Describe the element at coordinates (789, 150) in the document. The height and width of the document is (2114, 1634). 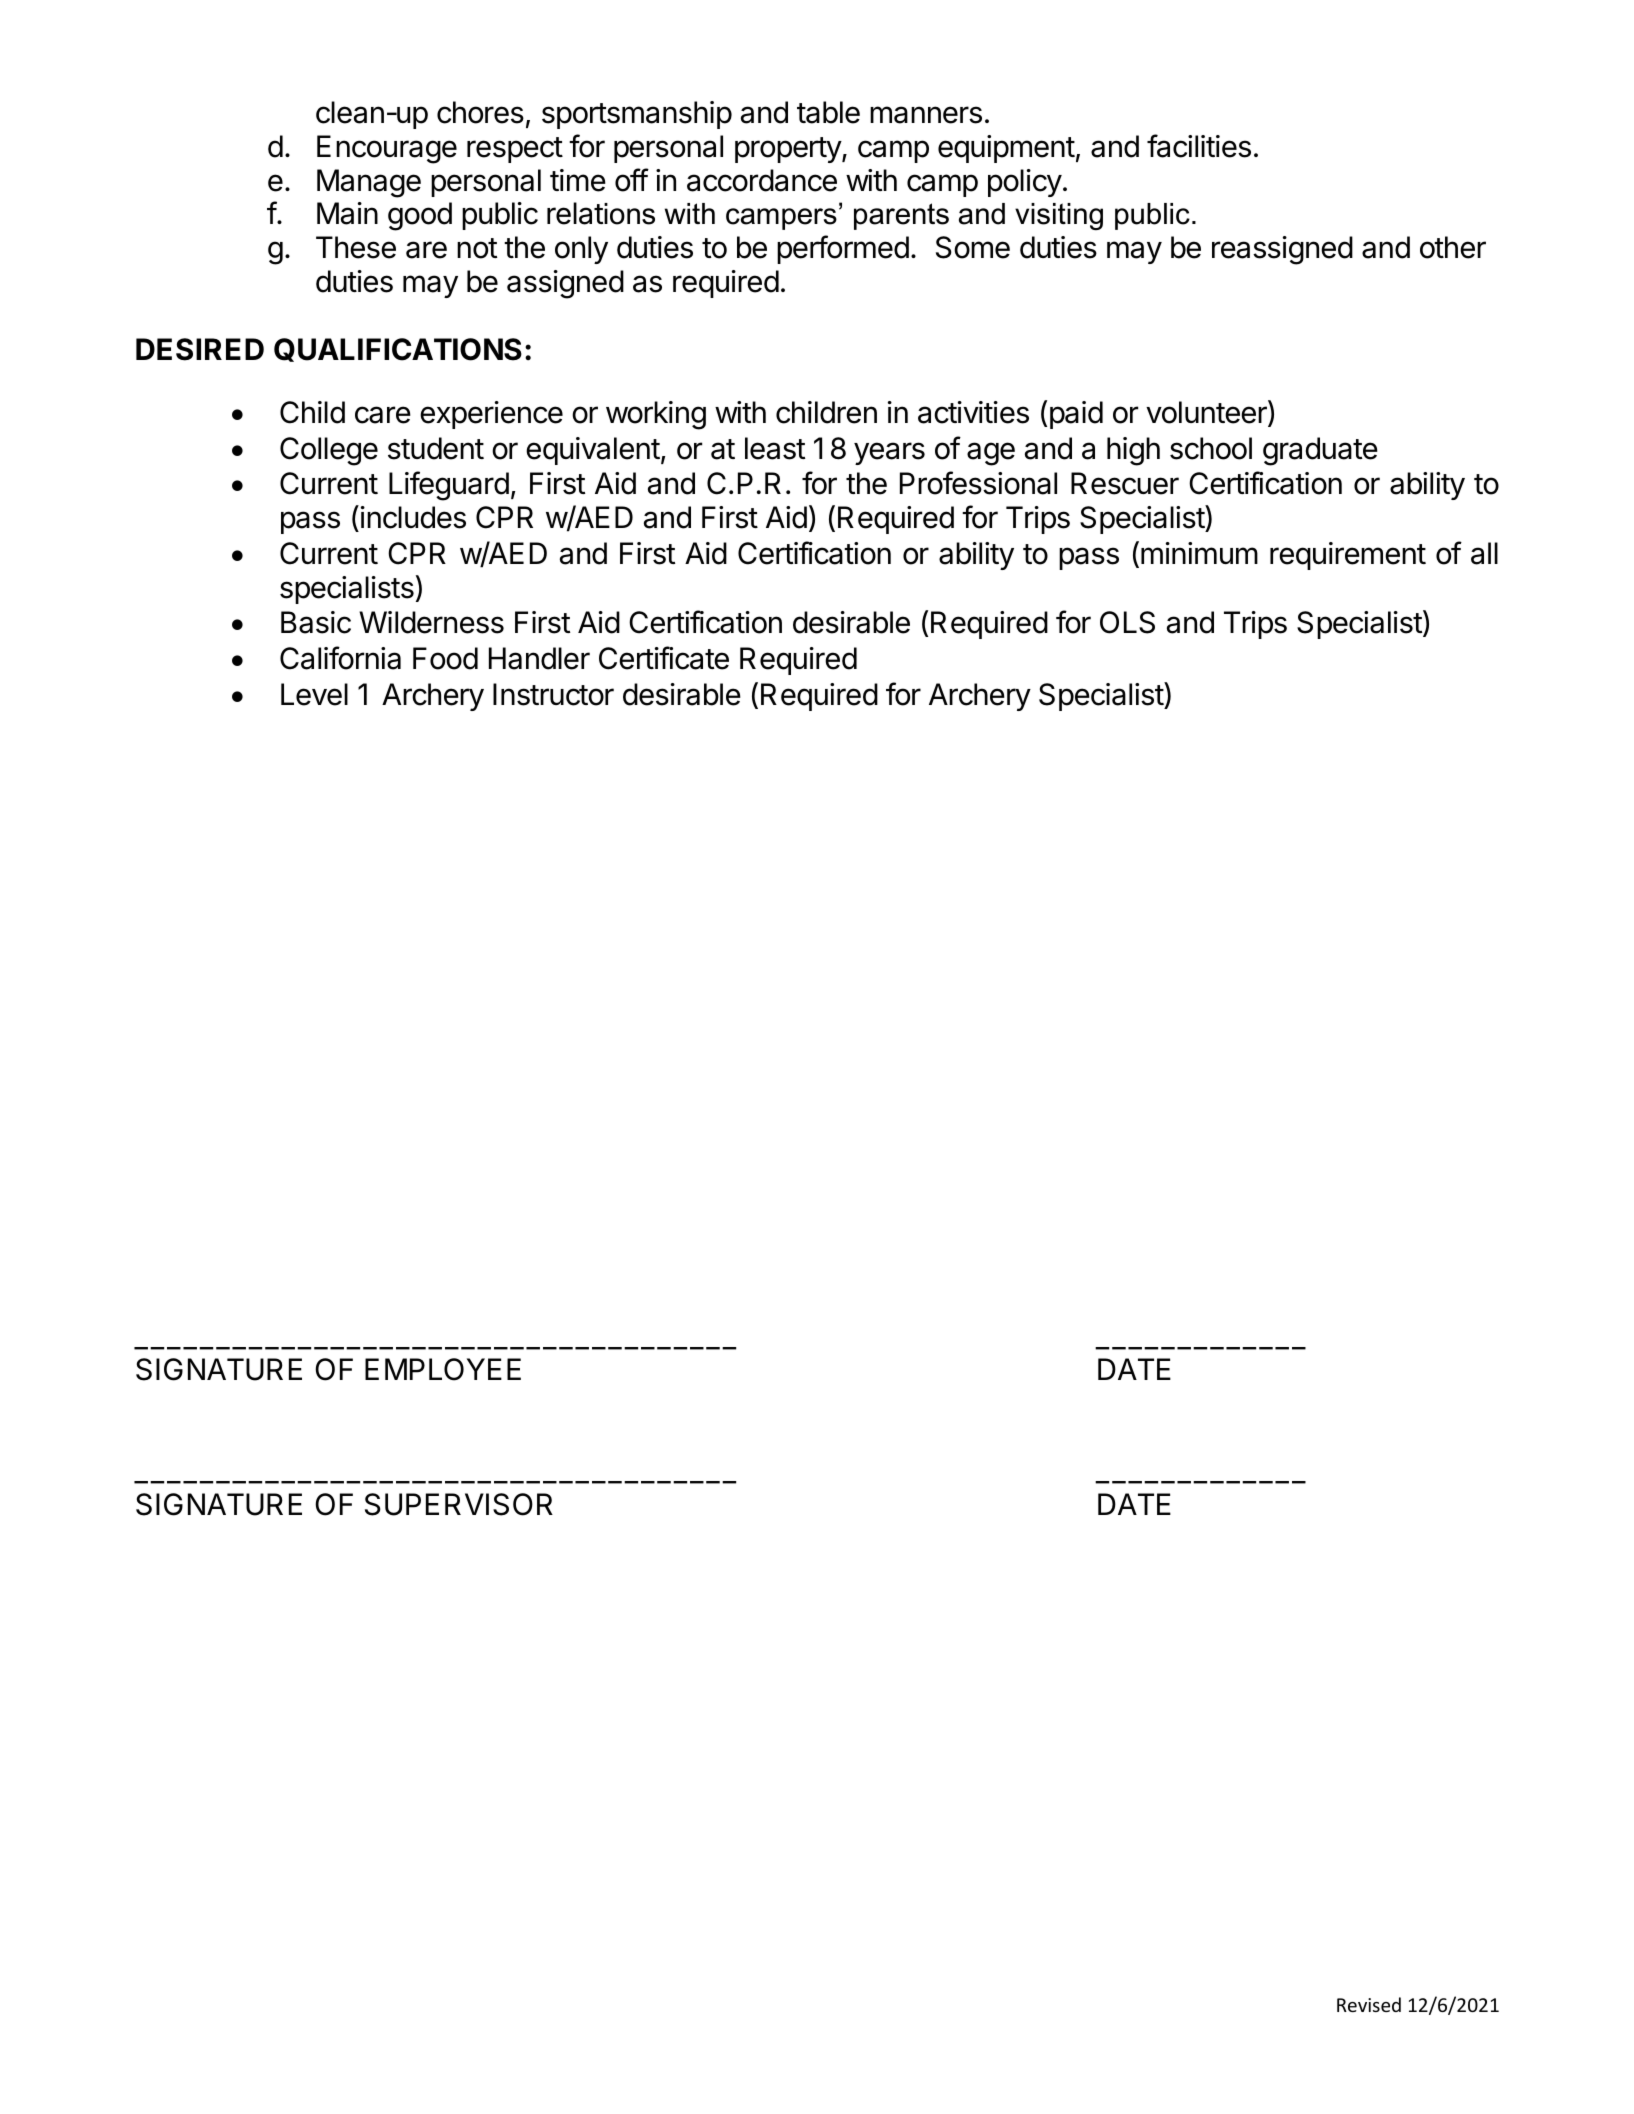
I see `property` at that location.
